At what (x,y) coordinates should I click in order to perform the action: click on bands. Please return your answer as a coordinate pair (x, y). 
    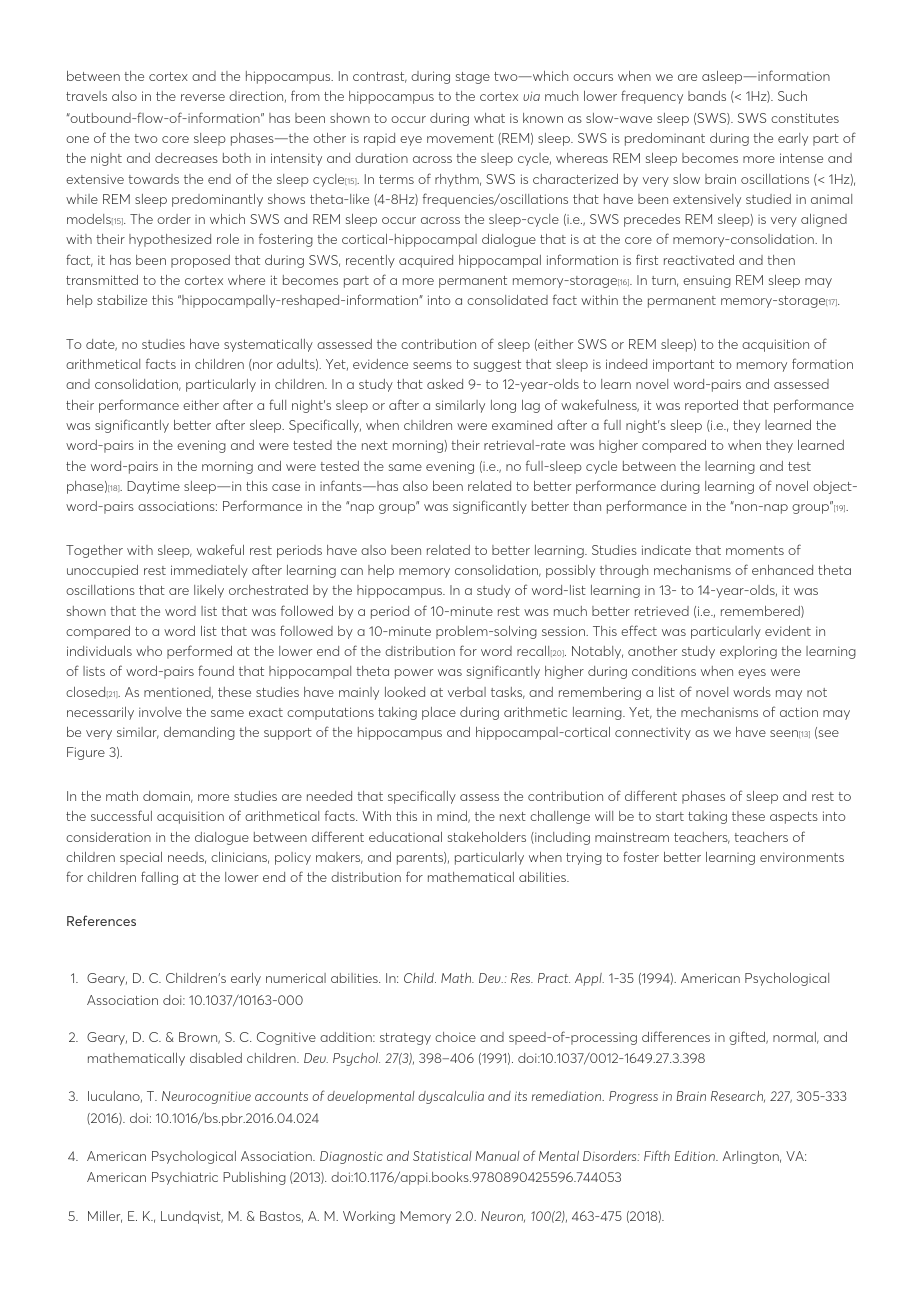
    Looking at the image, I should click on (707, 96).
